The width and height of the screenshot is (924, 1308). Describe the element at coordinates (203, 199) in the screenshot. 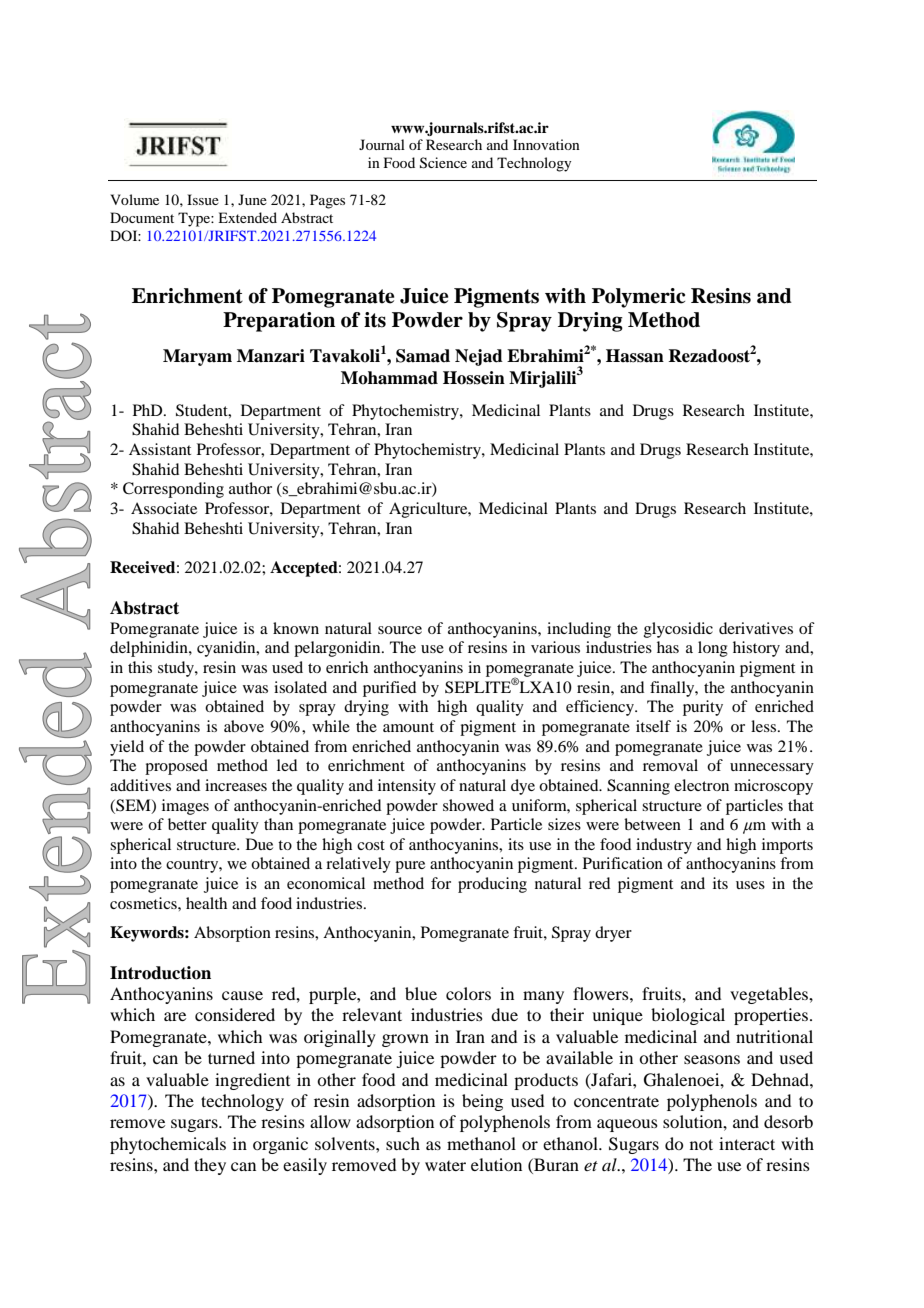

I see `Issue` at that location.
